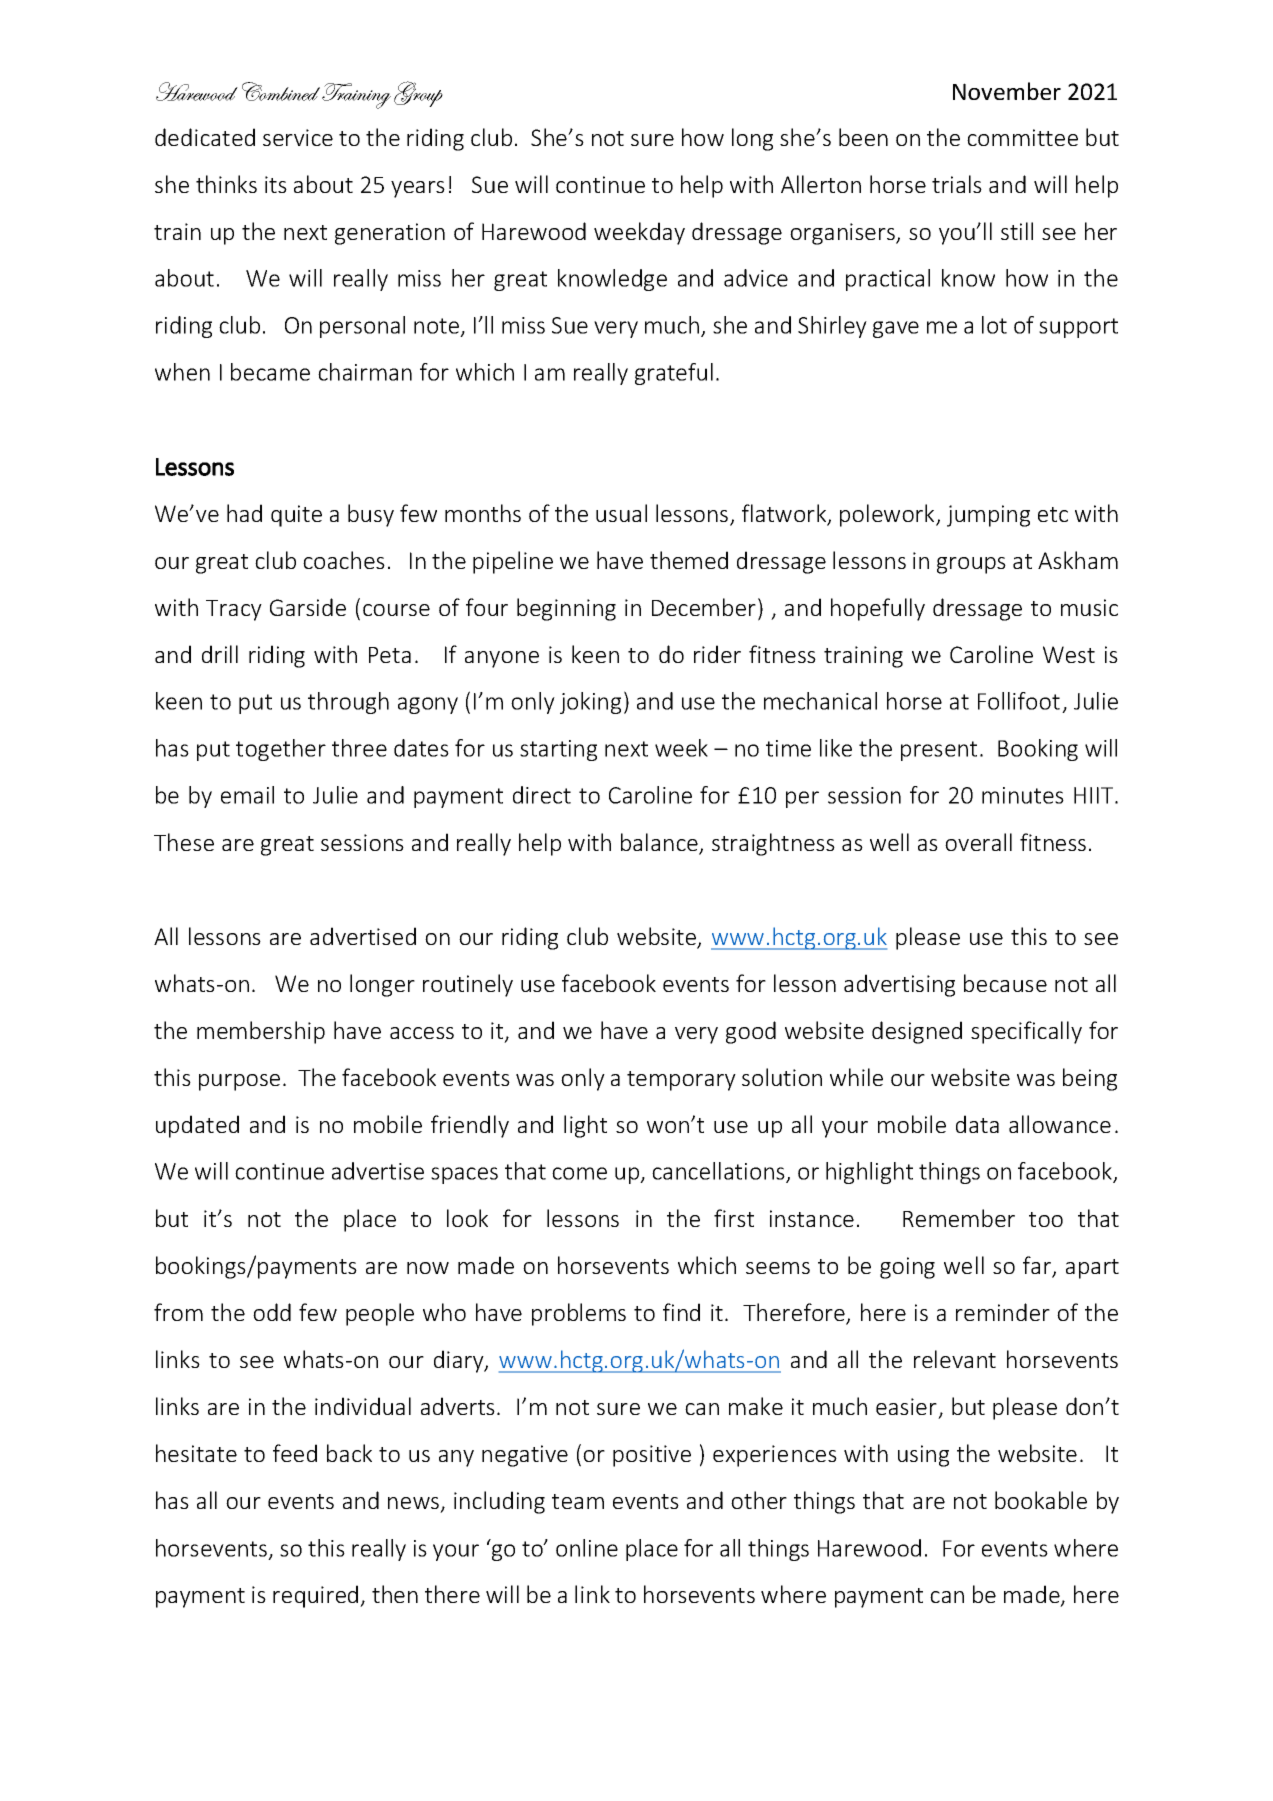 The width and height of the document is (1273, 1801). Describe the element at coordinates (756, 278) in the document. I see `advice` at that location.
